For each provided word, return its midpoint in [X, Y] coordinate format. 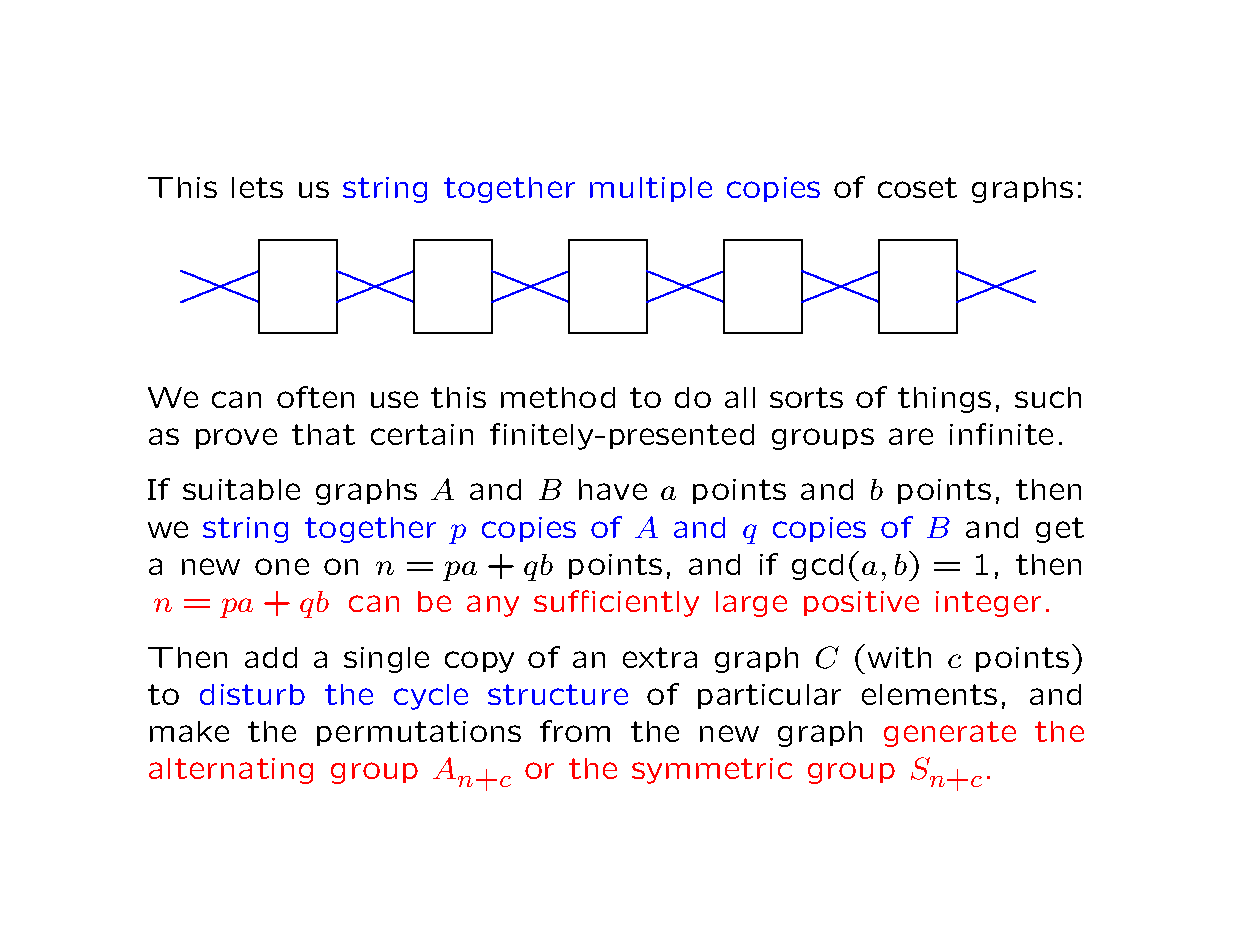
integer [988, 604]
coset [917, 187]
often [315, 397]
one [282, 566]
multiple [651, 189]
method [558, 397]
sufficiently [616, 603]
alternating [231, 771]
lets [257, 187]
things [944, 400]
